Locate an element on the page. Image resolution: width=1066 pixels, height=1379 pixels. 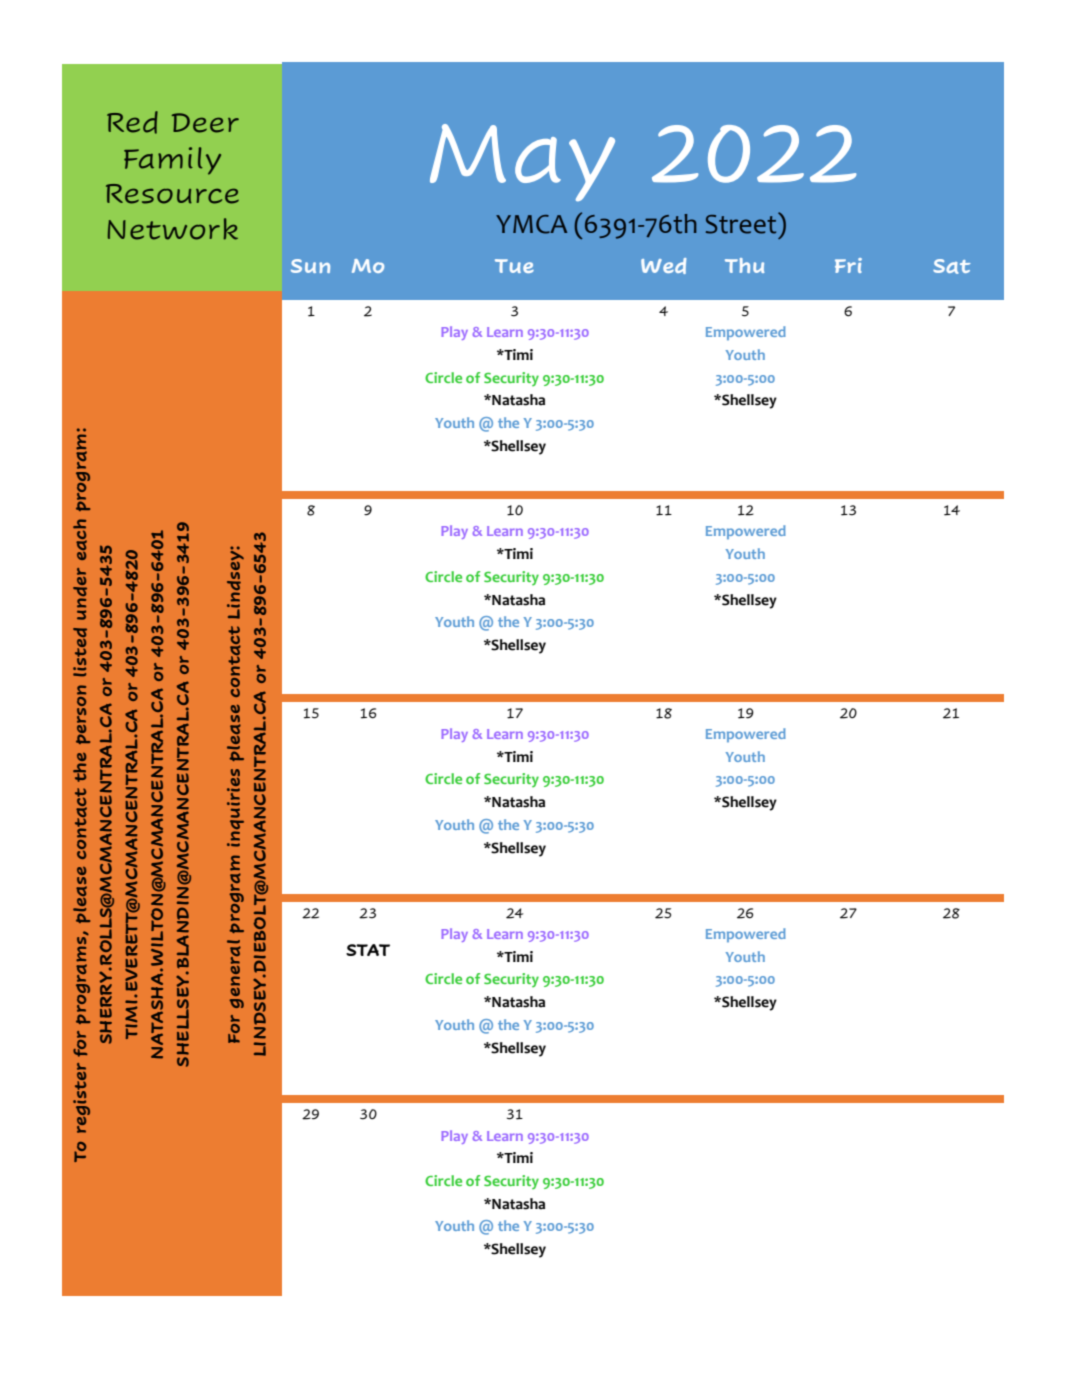
Deer is located at coordinates (205, 123).
